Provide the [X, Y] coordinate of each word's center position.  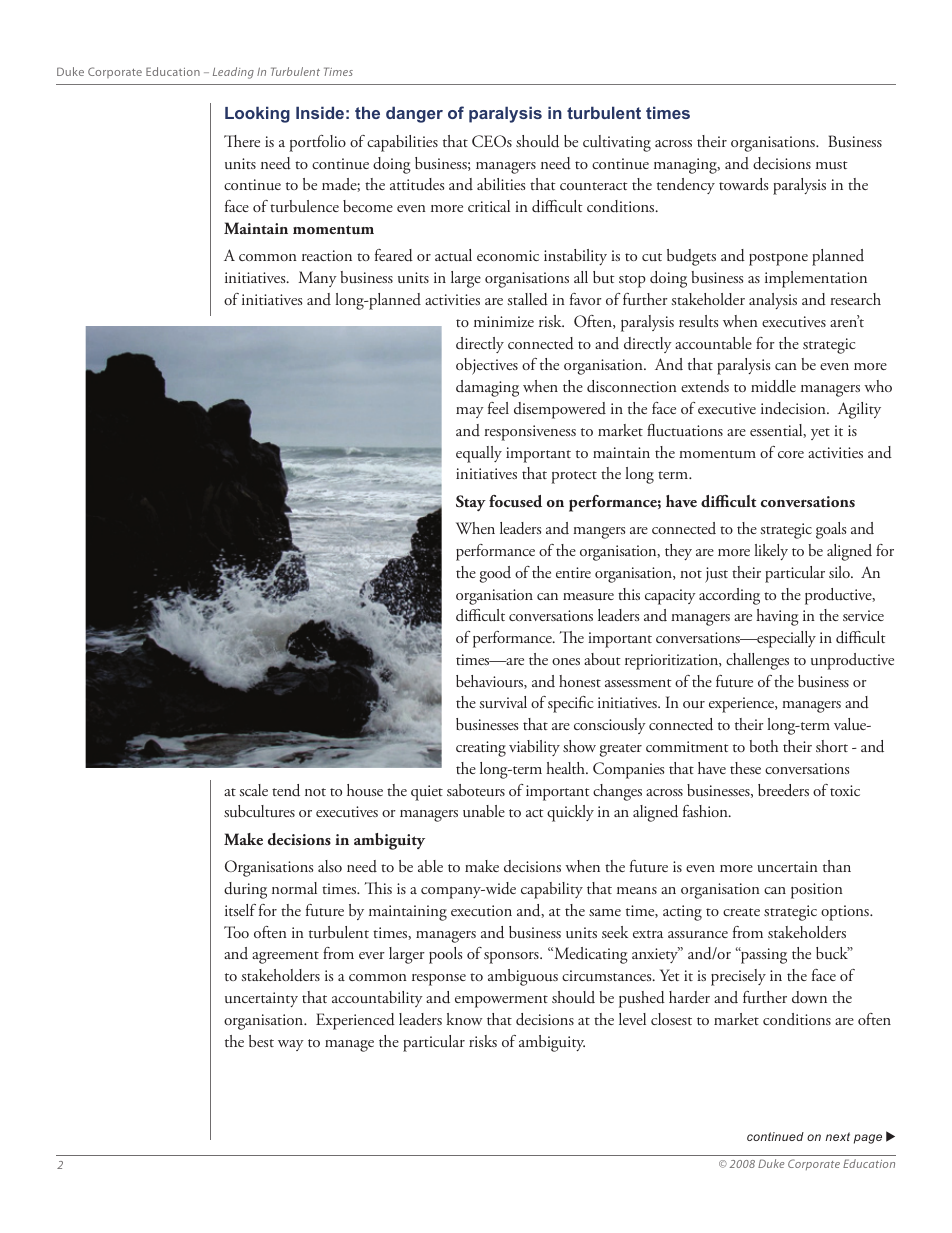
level [632, 1019]
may [470, 412]
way [291, 1045]
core [791, 454]
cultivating [617, 143]
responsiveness [530, 433]
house [365, 790]
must [832, 165]
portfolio [317, 143]
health [566, 768]
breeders [783, 790]
